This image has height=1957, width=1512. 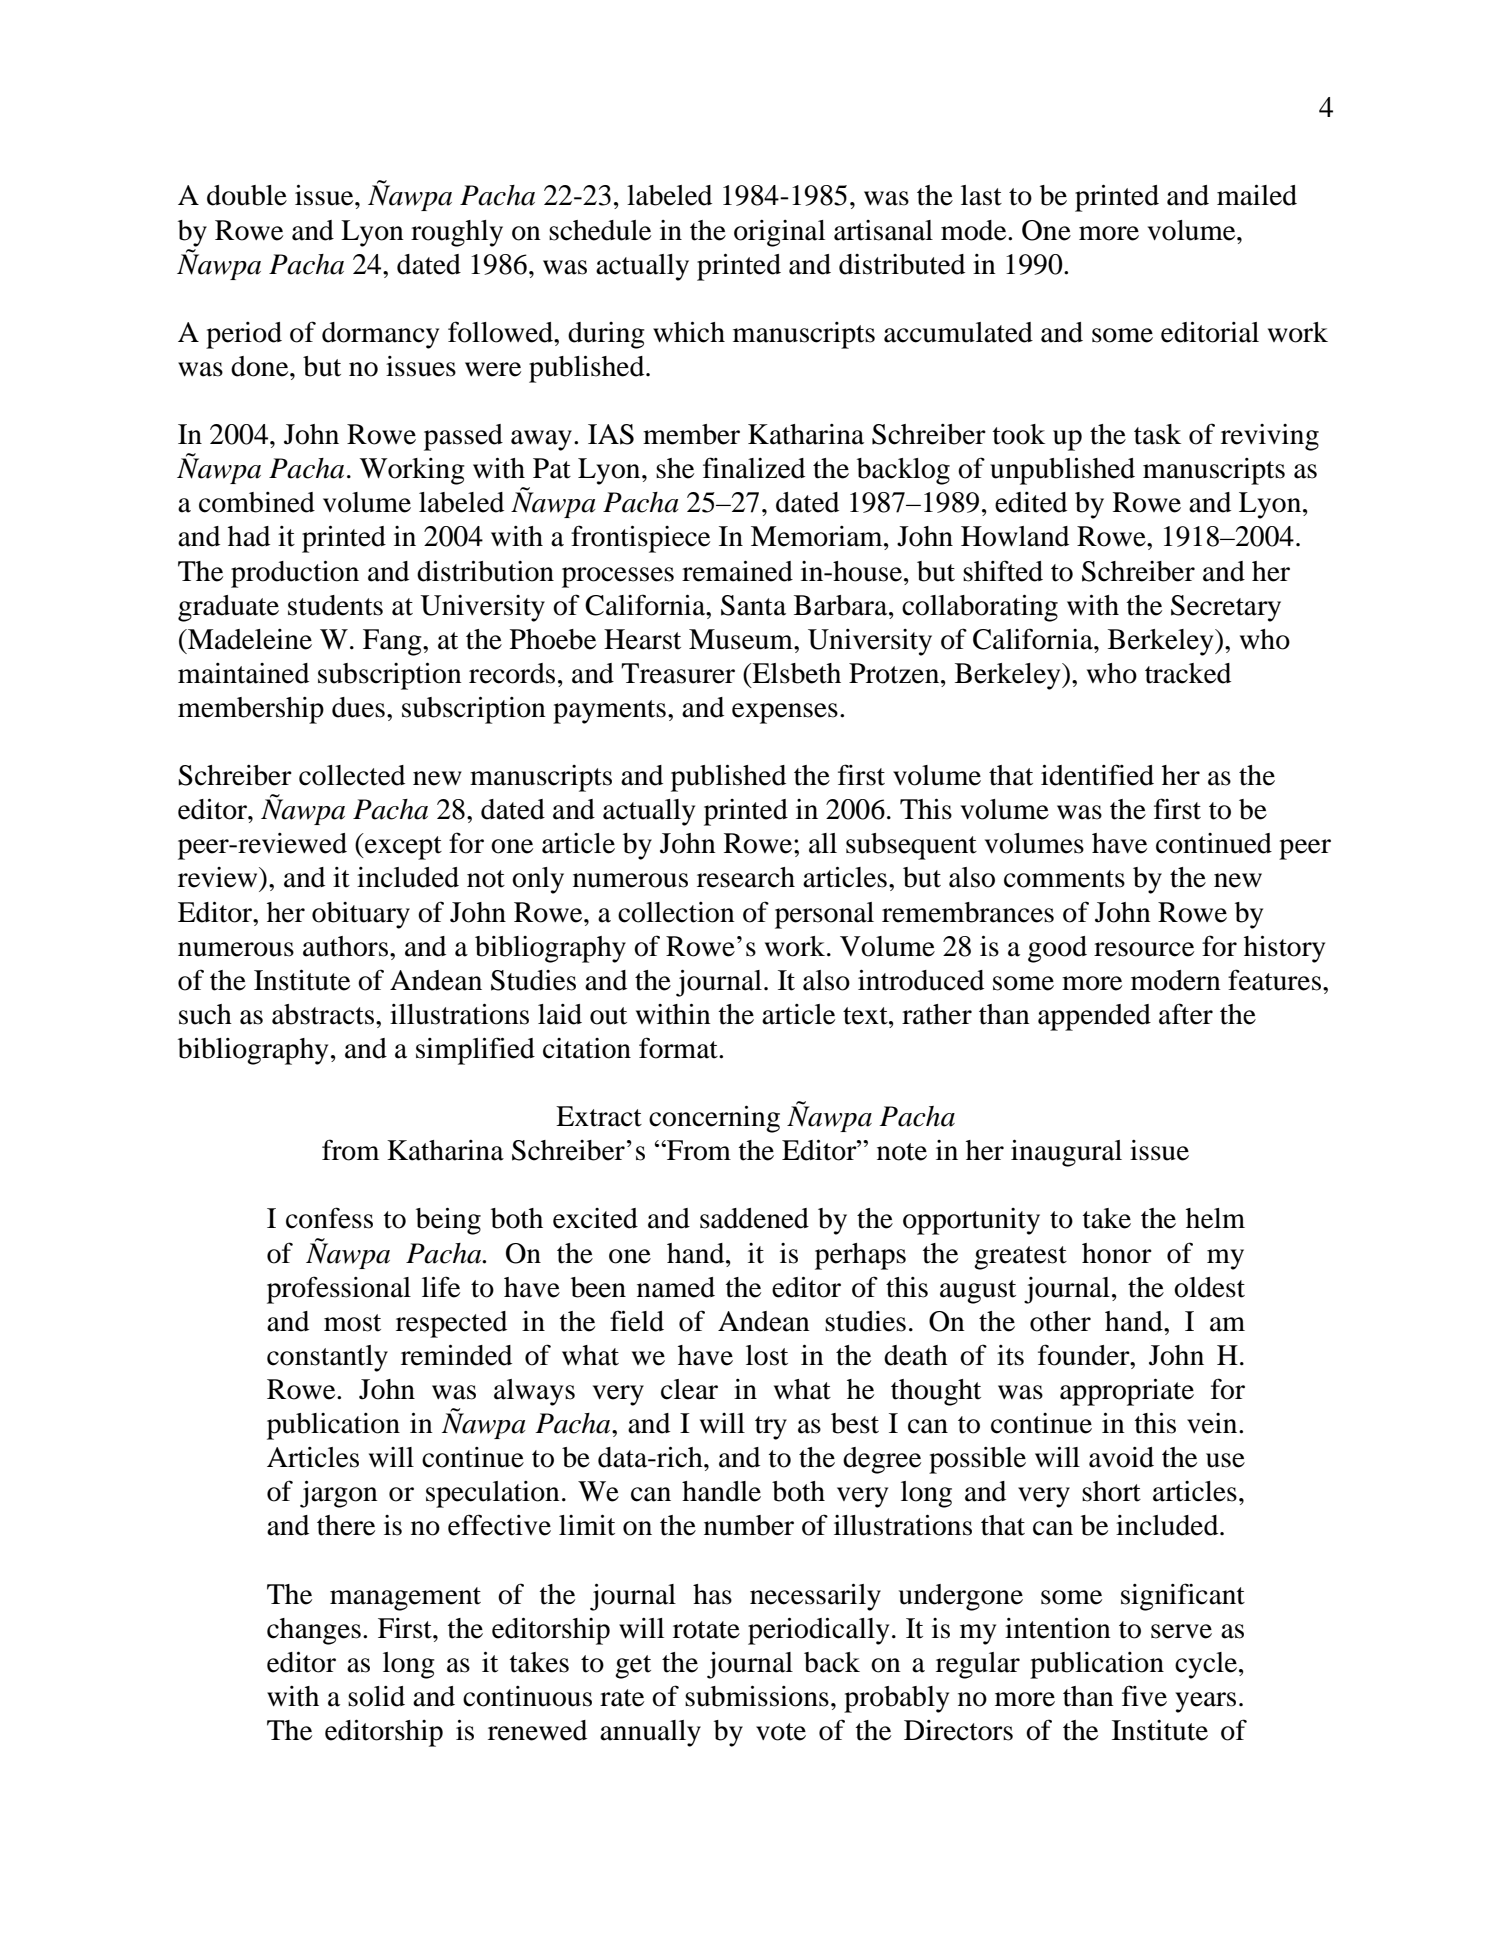 I want to click on solid, so click(x=376, y=1696).
